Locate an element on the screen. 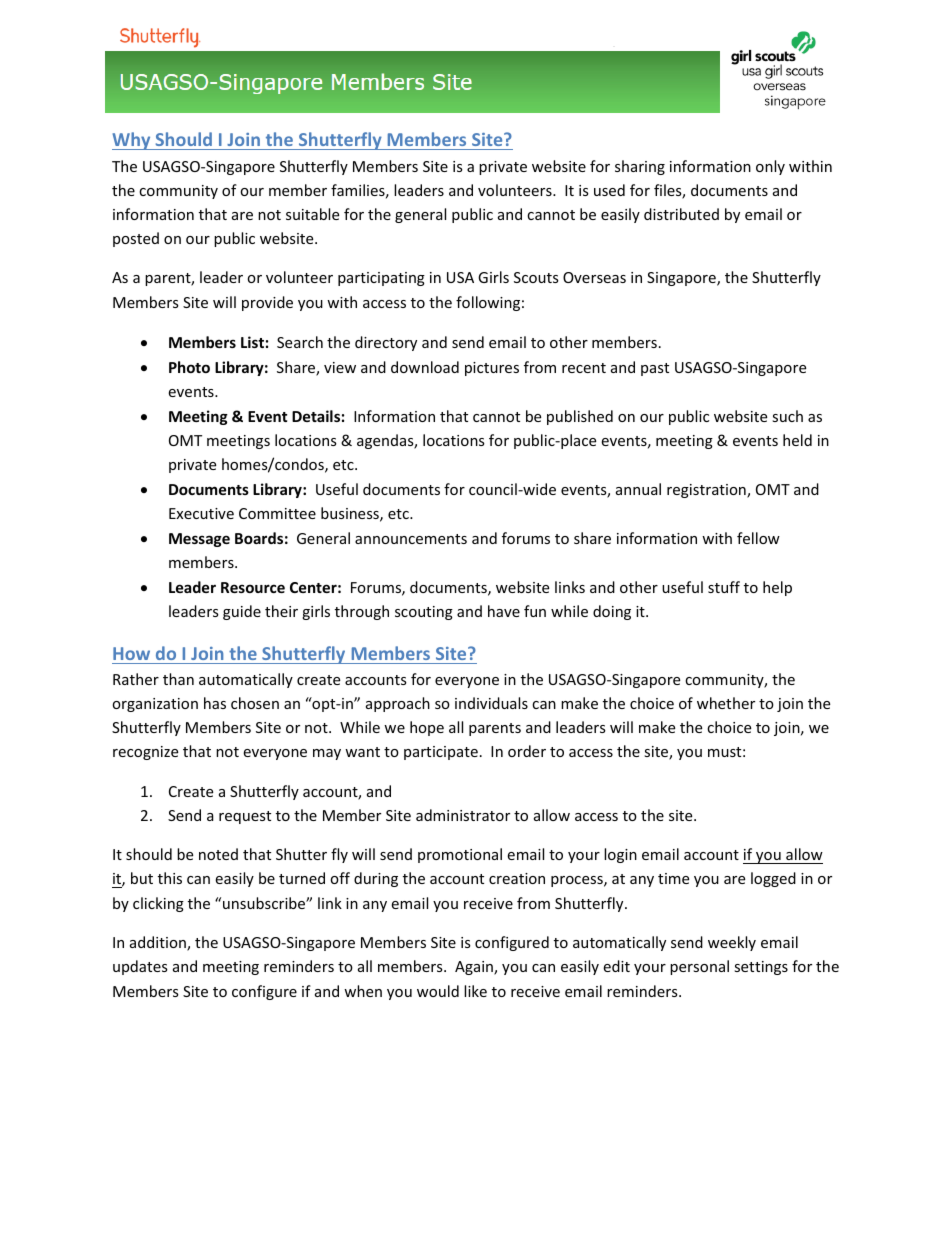 Image resolution: width=952 pixels, height=1233 pixels. used is located at coordinates (609, 190).
